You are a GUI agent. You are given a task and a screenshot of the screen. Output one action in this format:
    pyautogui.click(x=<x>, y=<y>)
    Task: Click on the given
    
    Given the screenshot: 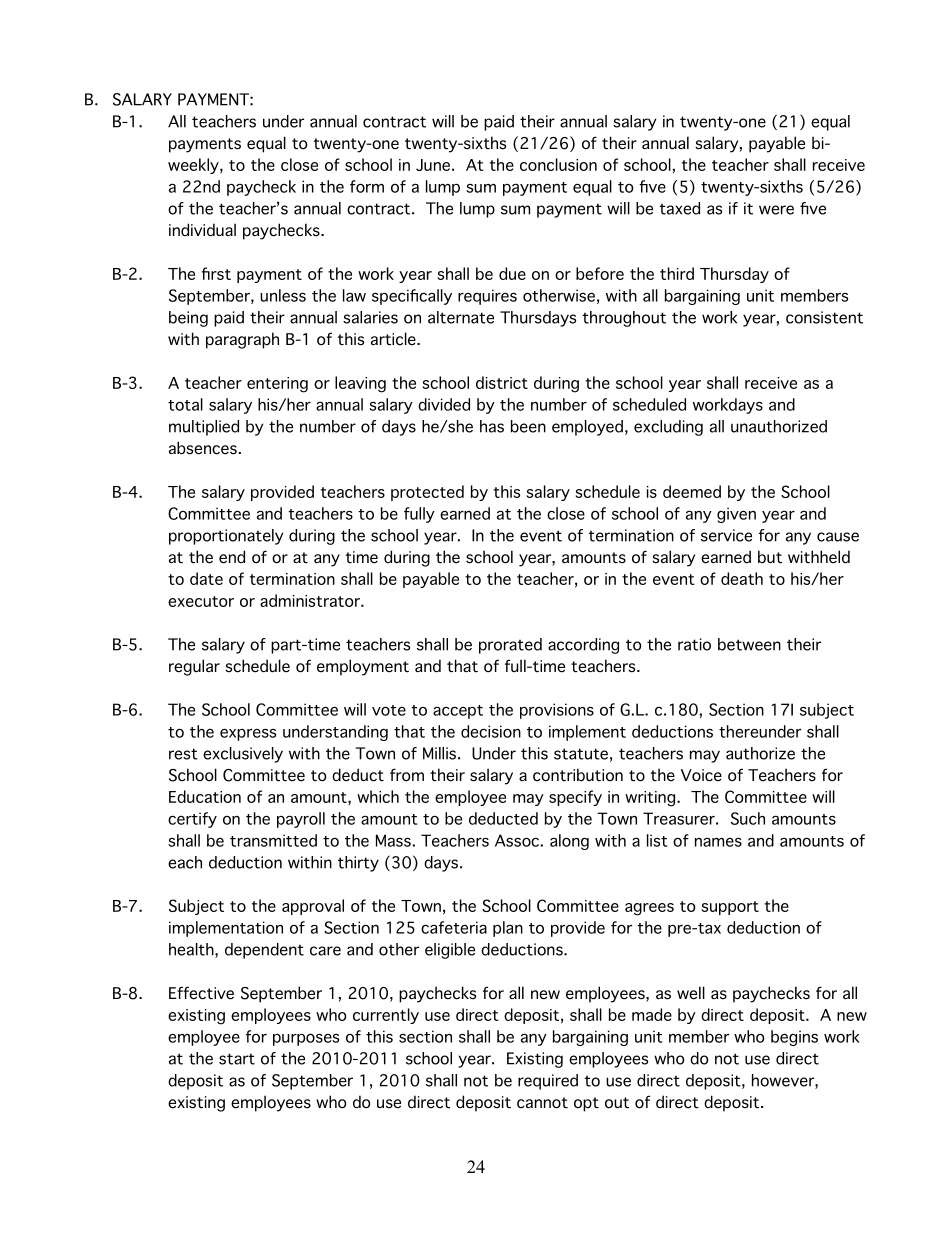 What is the action you would take?
    pyautogui.click(x=736, y=515)
